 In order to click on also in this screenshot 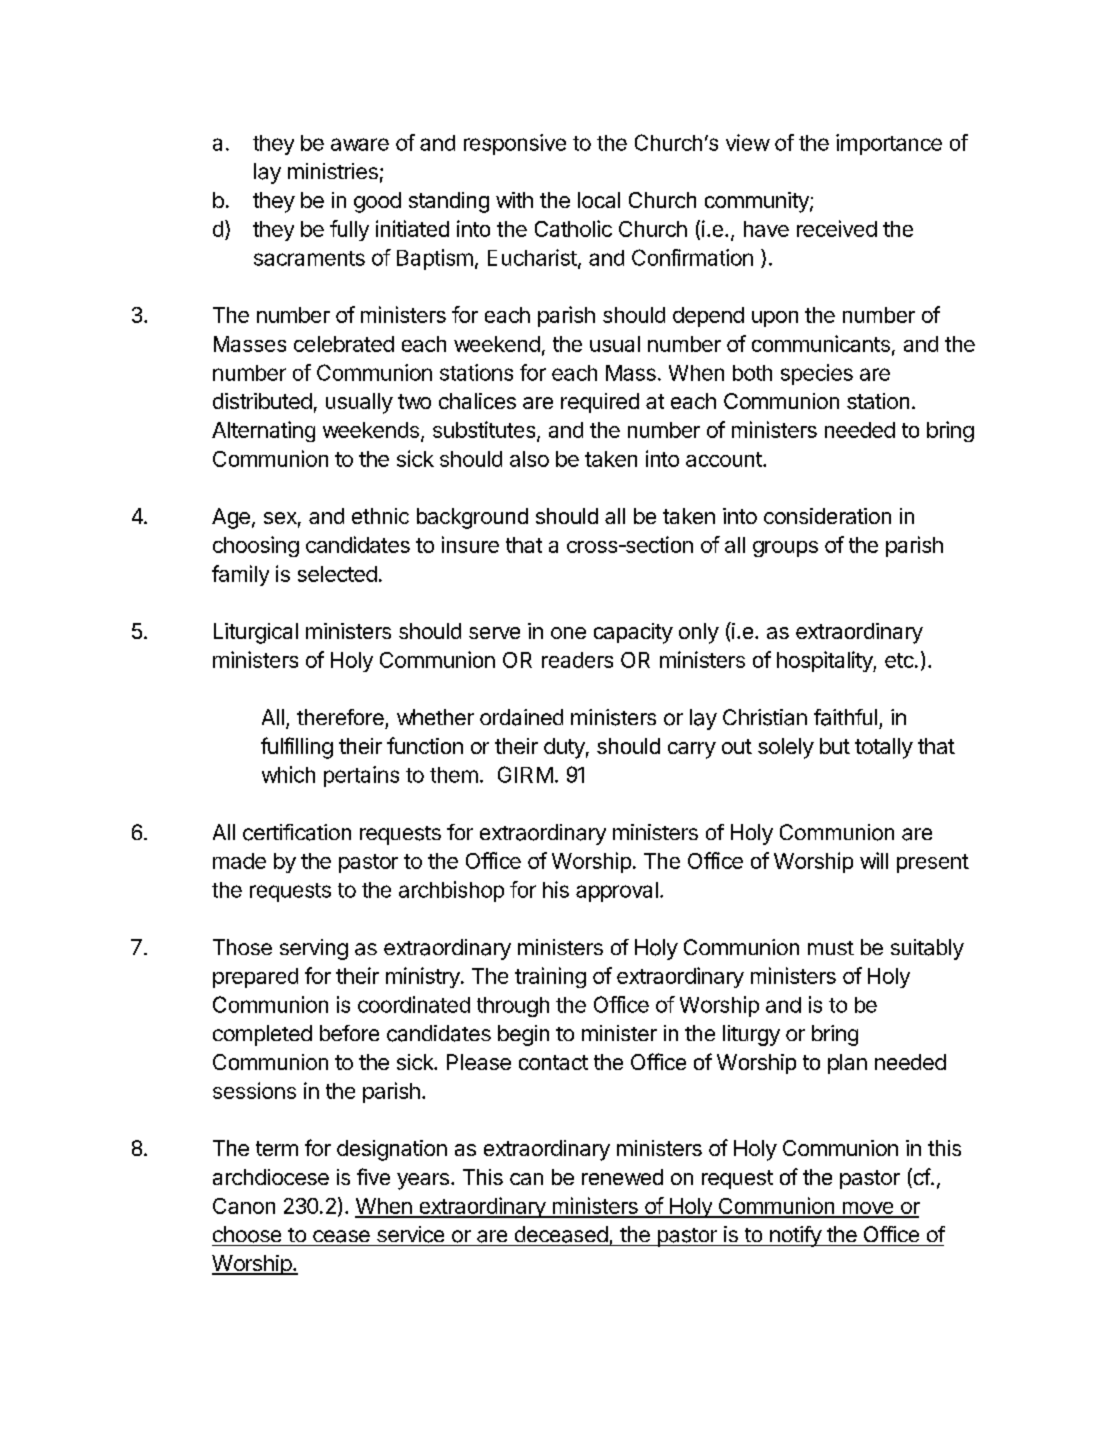, I will do `click(529, 459)`.
